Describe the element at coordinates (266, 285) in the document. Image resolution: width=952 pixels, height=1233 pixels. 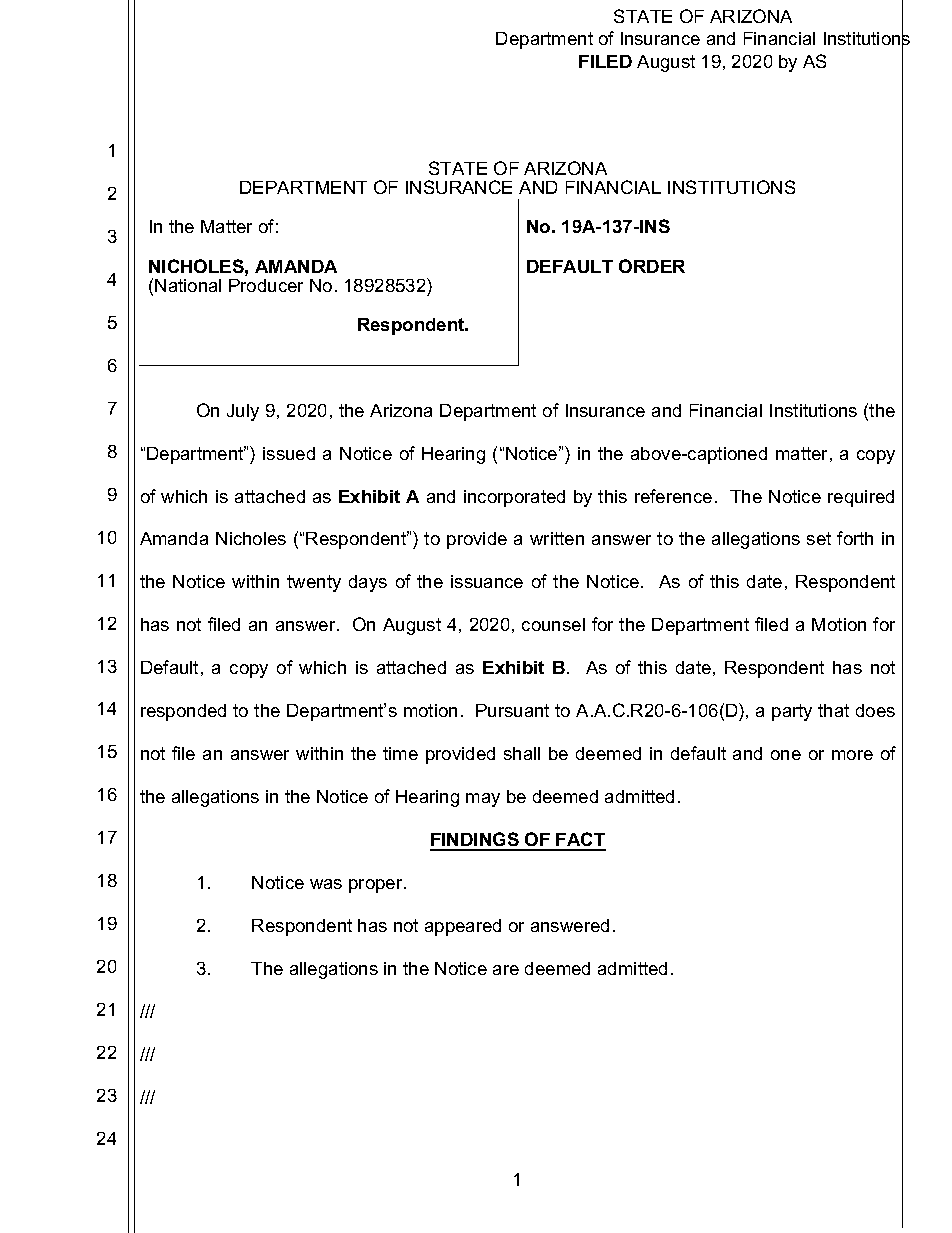
I see `Producer` at that location.
